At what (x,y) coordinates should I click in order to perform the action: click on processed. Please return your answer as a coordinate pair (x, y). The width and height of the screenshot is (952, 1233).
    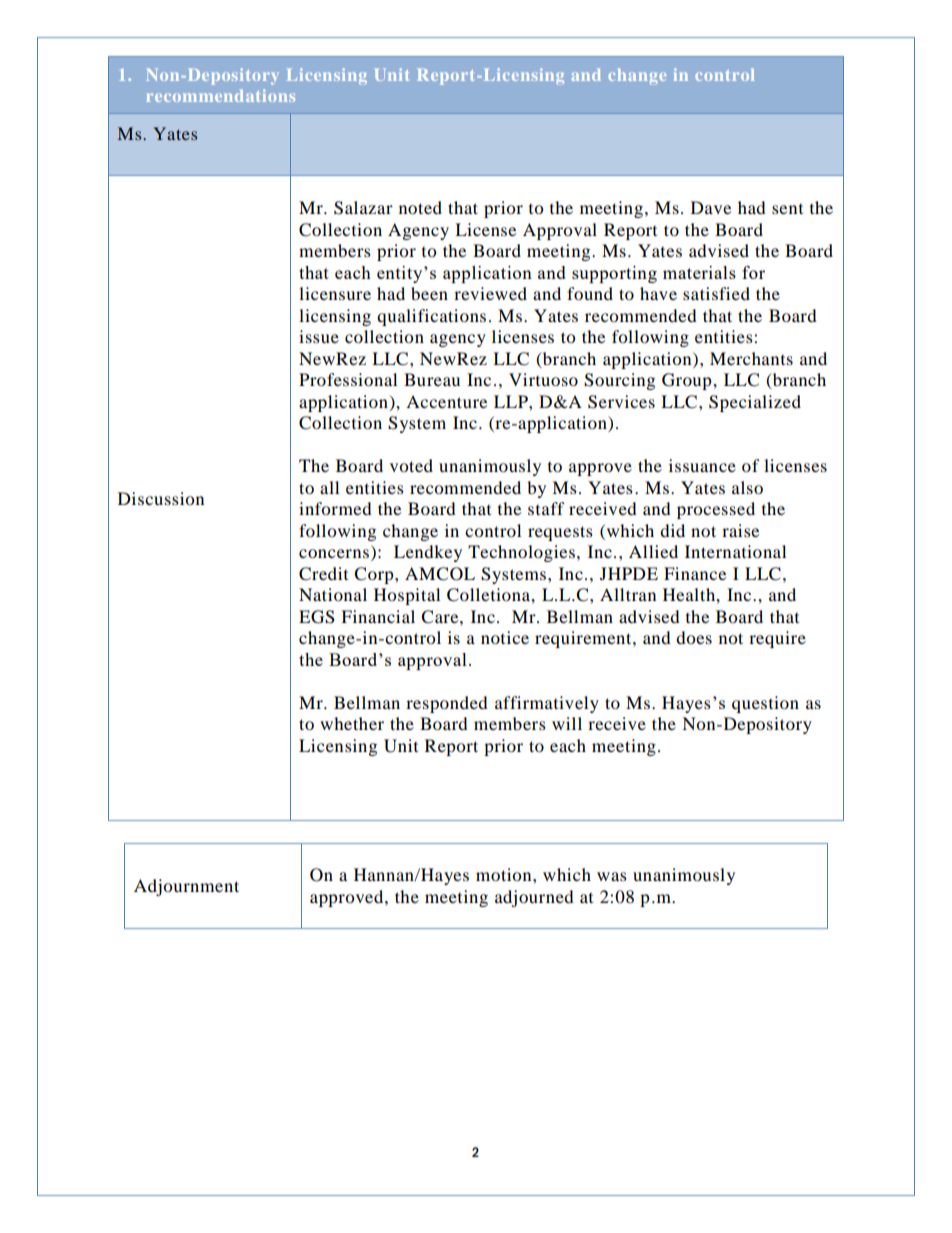
    Looking at the image, I should click on (716, 510).
